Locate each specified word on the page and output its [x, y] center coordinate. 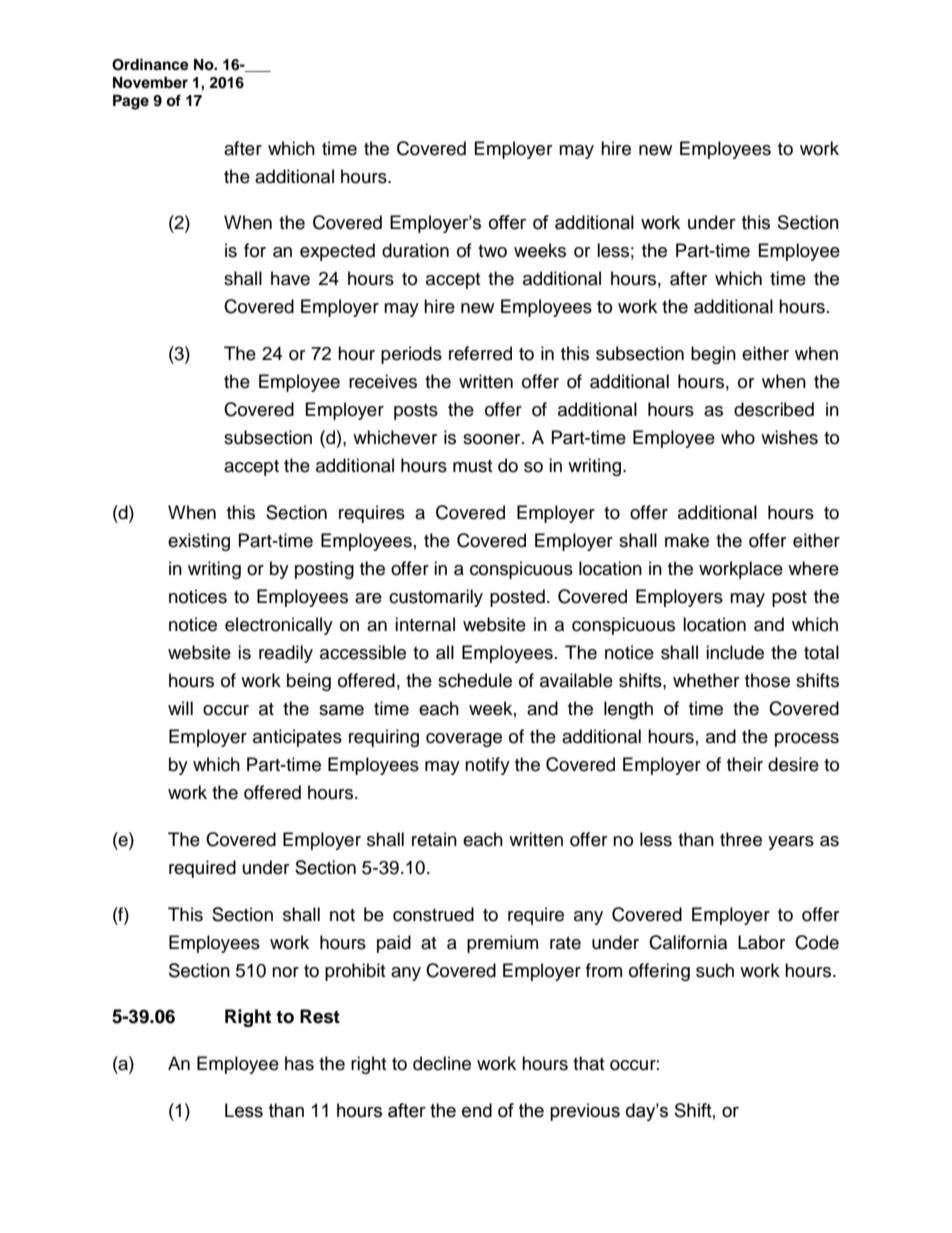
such [715, 970]
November [150, 83]
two [492, 251]
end [477, 1110]
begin [713, 355]
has [299, 1063]
